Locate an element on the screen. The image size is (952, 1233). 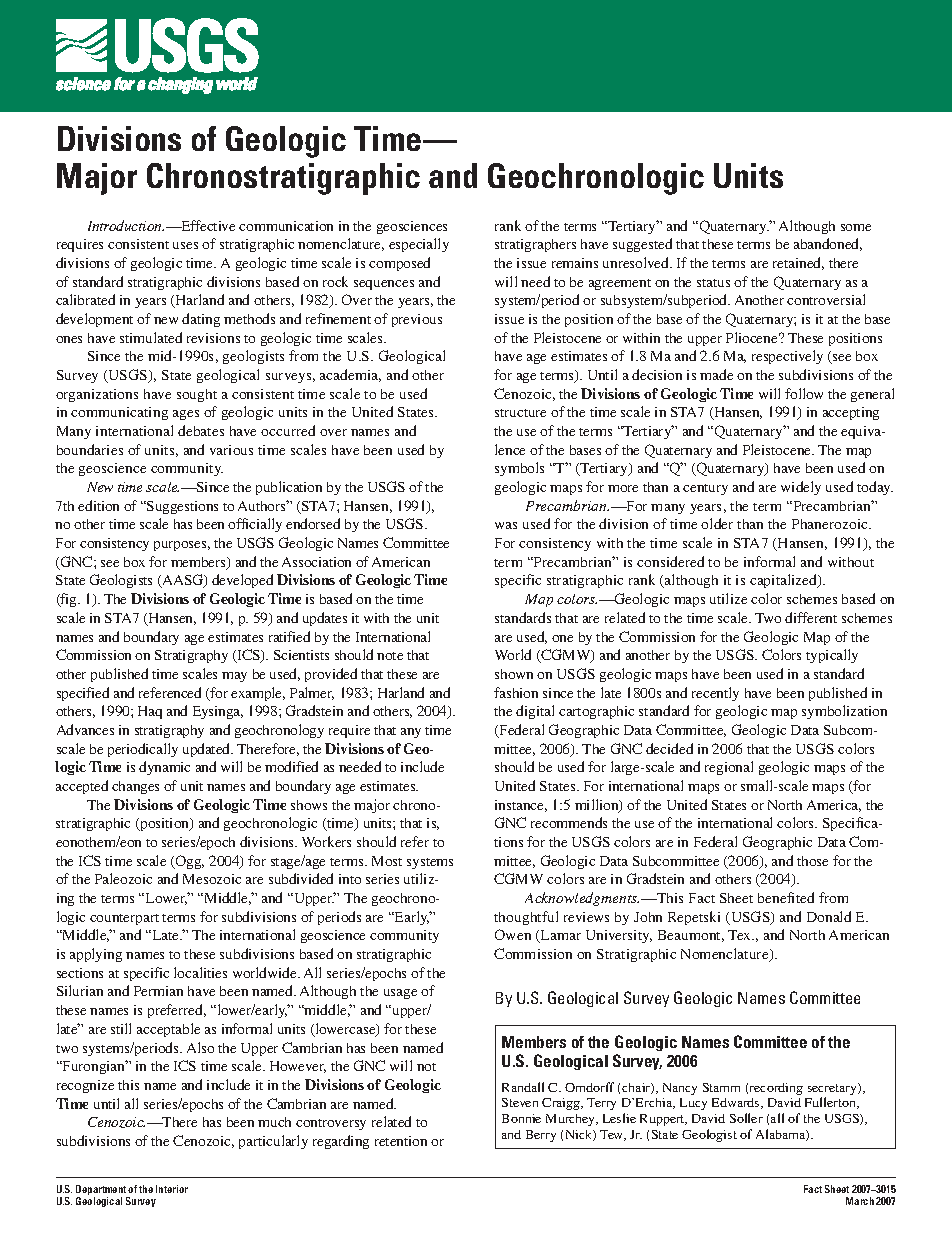
structure is located at coordinates (520, 413).
